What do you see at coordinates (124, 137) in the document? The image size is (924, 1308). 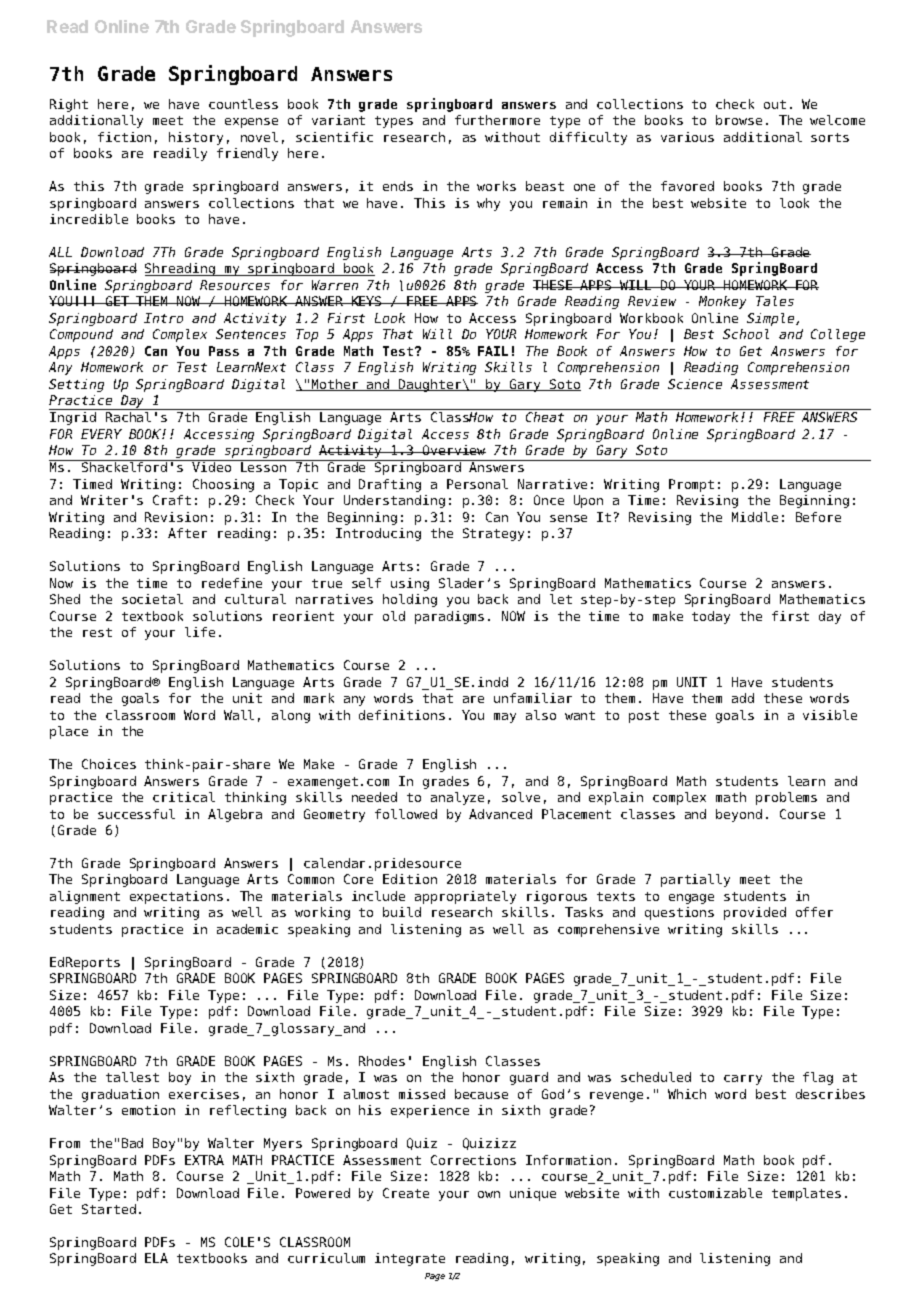 I see `fiction` at bounding box center [124, 137].
